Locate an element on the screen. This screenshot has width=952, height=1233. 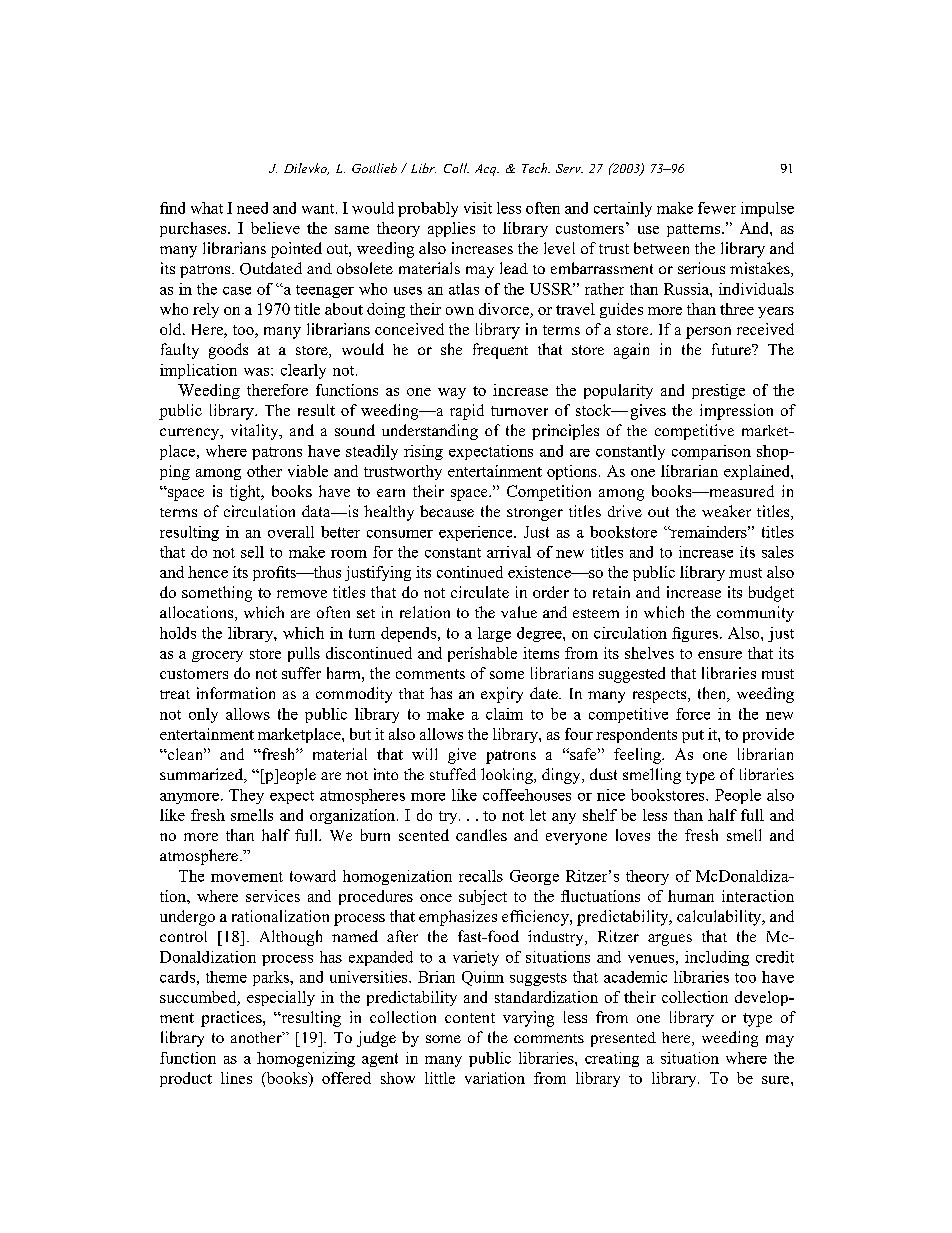
because is located at coordinates (447, 511).
